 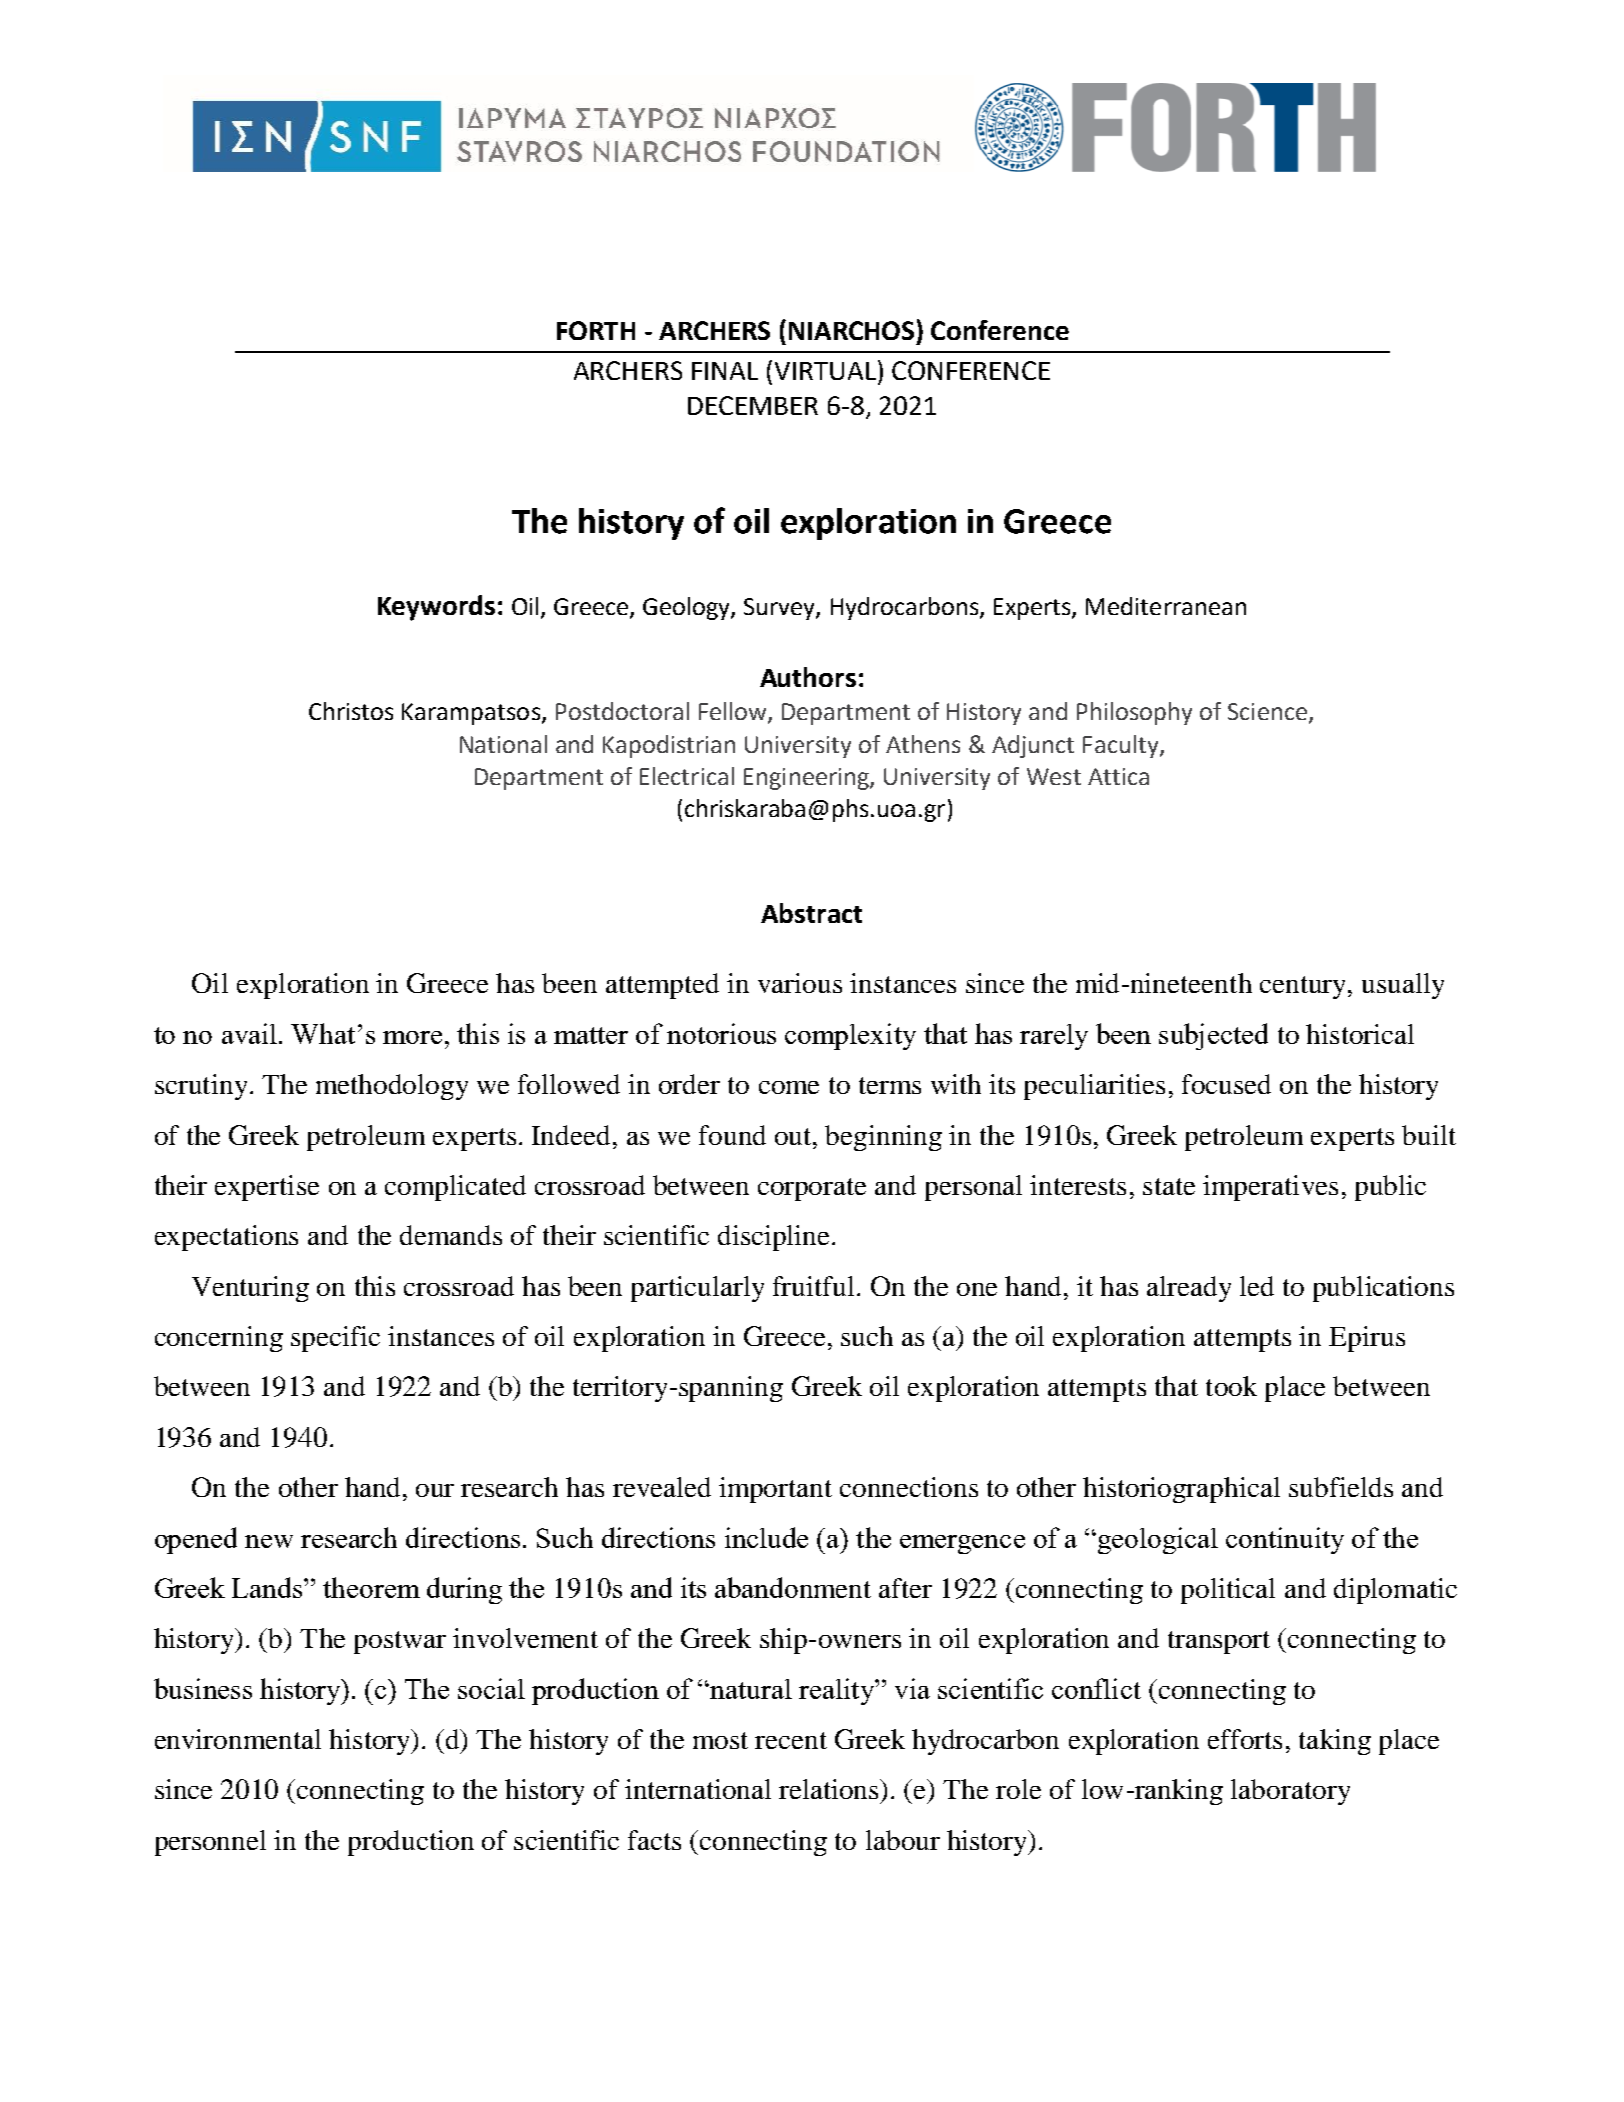 What do you see at coordinates (825, 371) in the document?
I see `VIRTUAL` at bounding box center [825, 371].
